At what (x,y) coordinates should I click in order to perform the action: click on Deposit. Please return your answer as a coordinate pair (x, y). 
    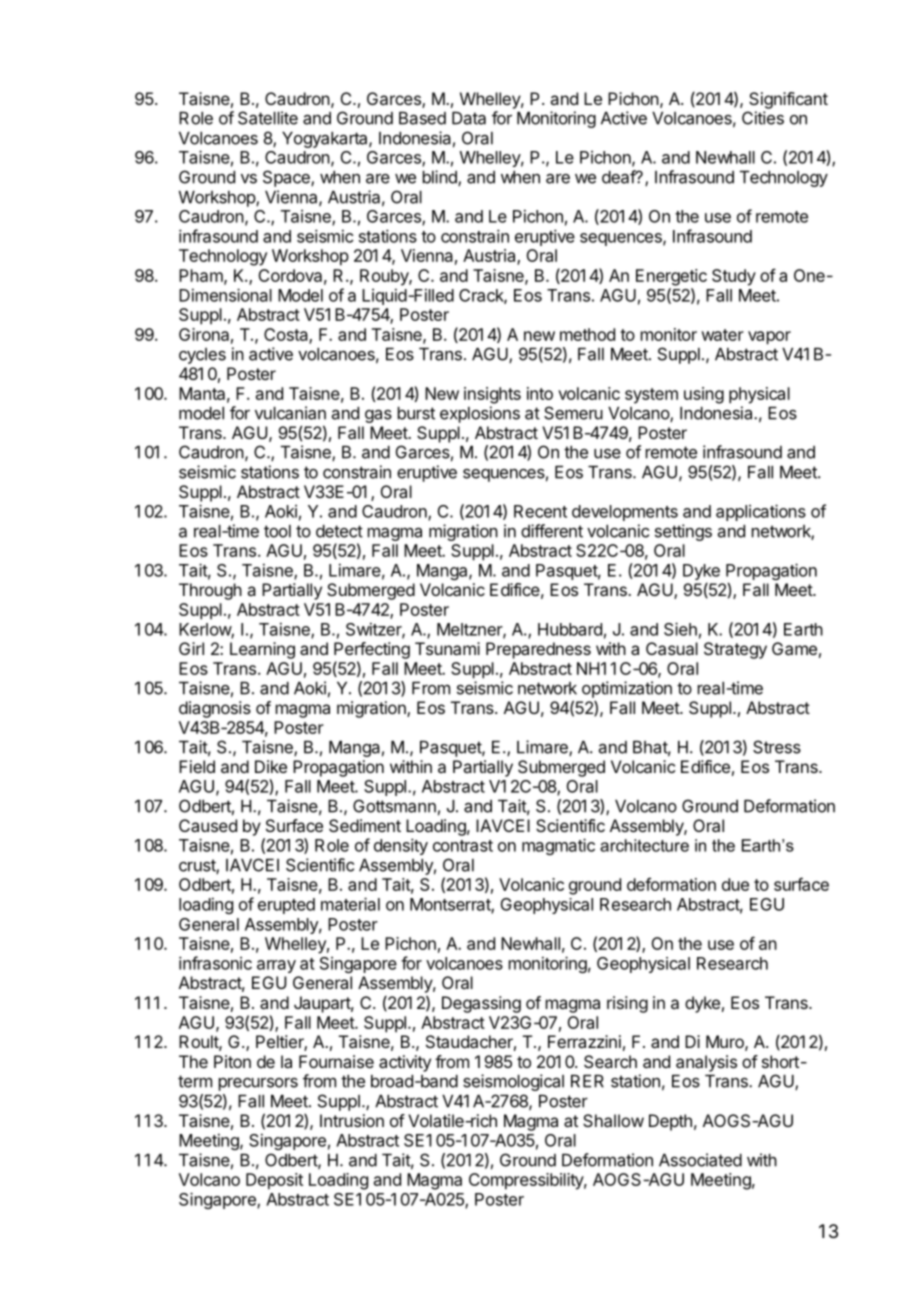
    Looking at the image, I should click on (274, 1181).
